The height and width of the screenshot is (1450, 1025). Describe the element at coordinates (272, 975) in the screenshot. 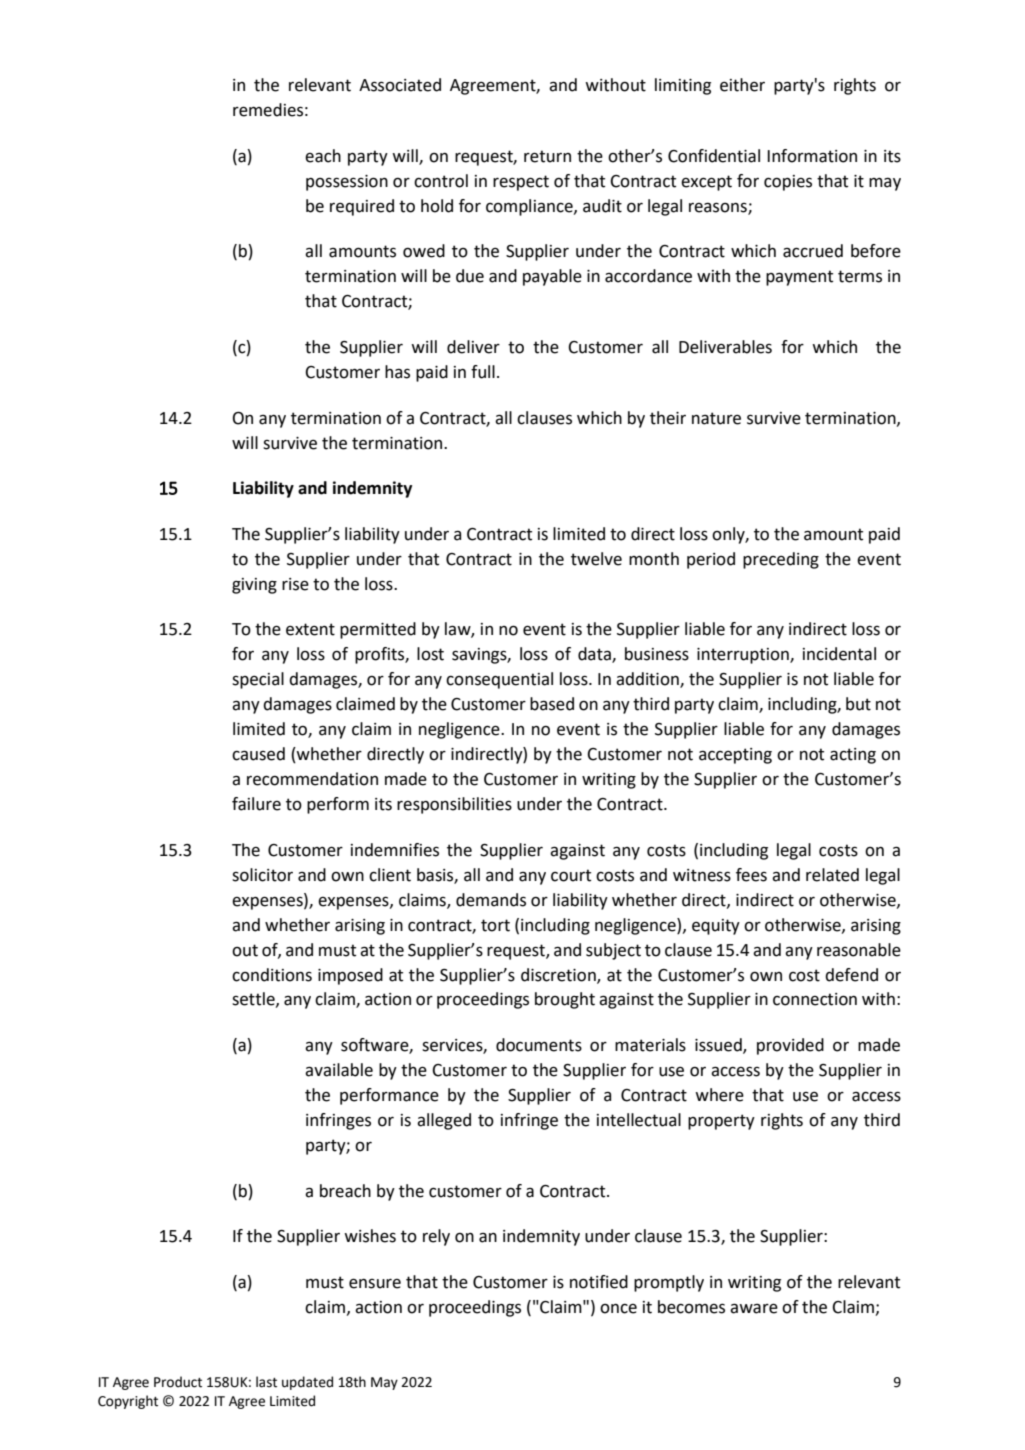

I see `conditions` at that location.
